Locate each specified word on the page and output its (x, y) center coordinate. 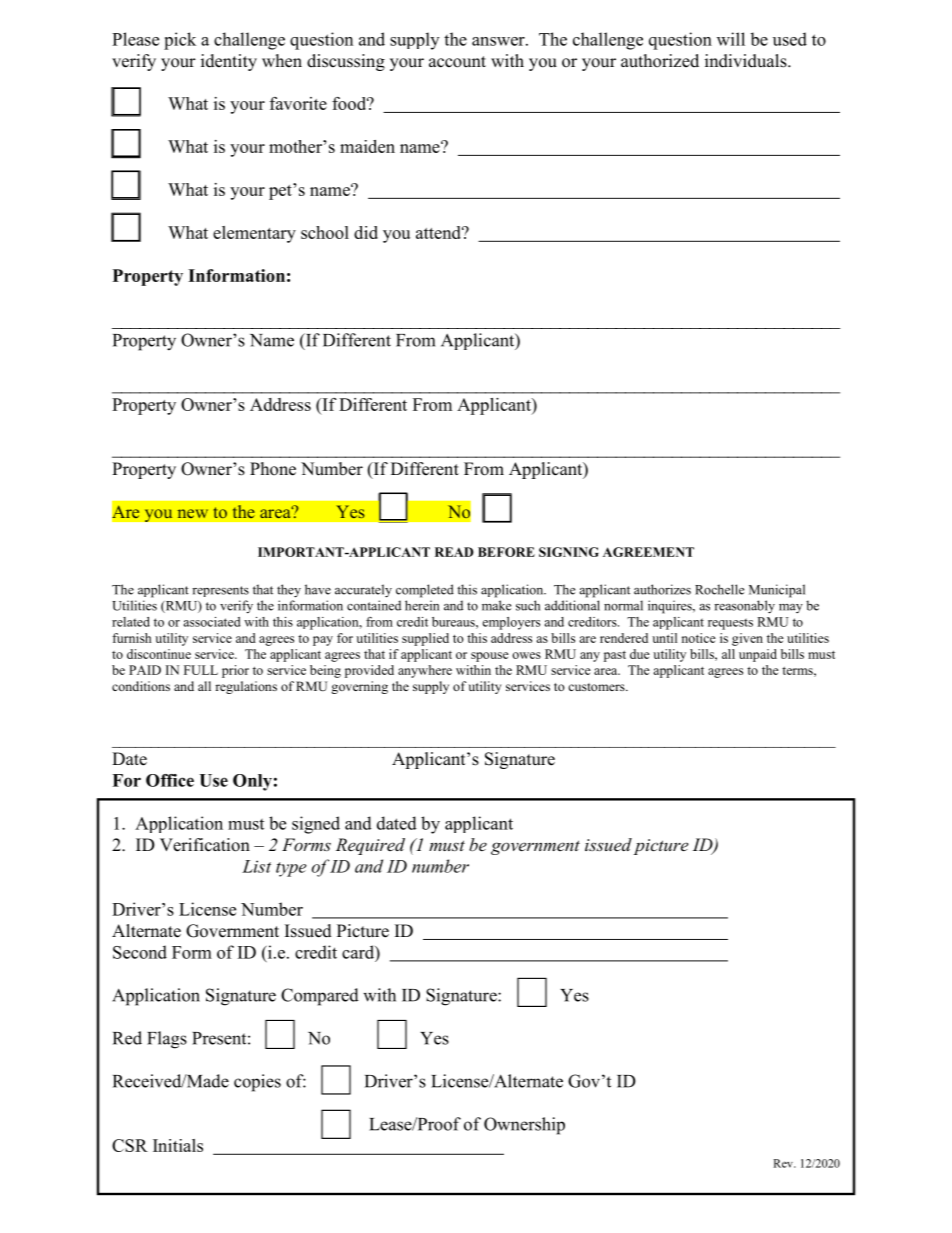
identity (229, 62)
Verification (205, 845)
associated (212, 622)
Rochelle (719, 589)
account (457, 62)
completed (425, 591)
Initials (178, 1145)
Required (370, 846)
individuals (747, 61)
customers (597, 687)
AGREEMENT (648, 552)
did (366, 232)
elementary (254, 234)
